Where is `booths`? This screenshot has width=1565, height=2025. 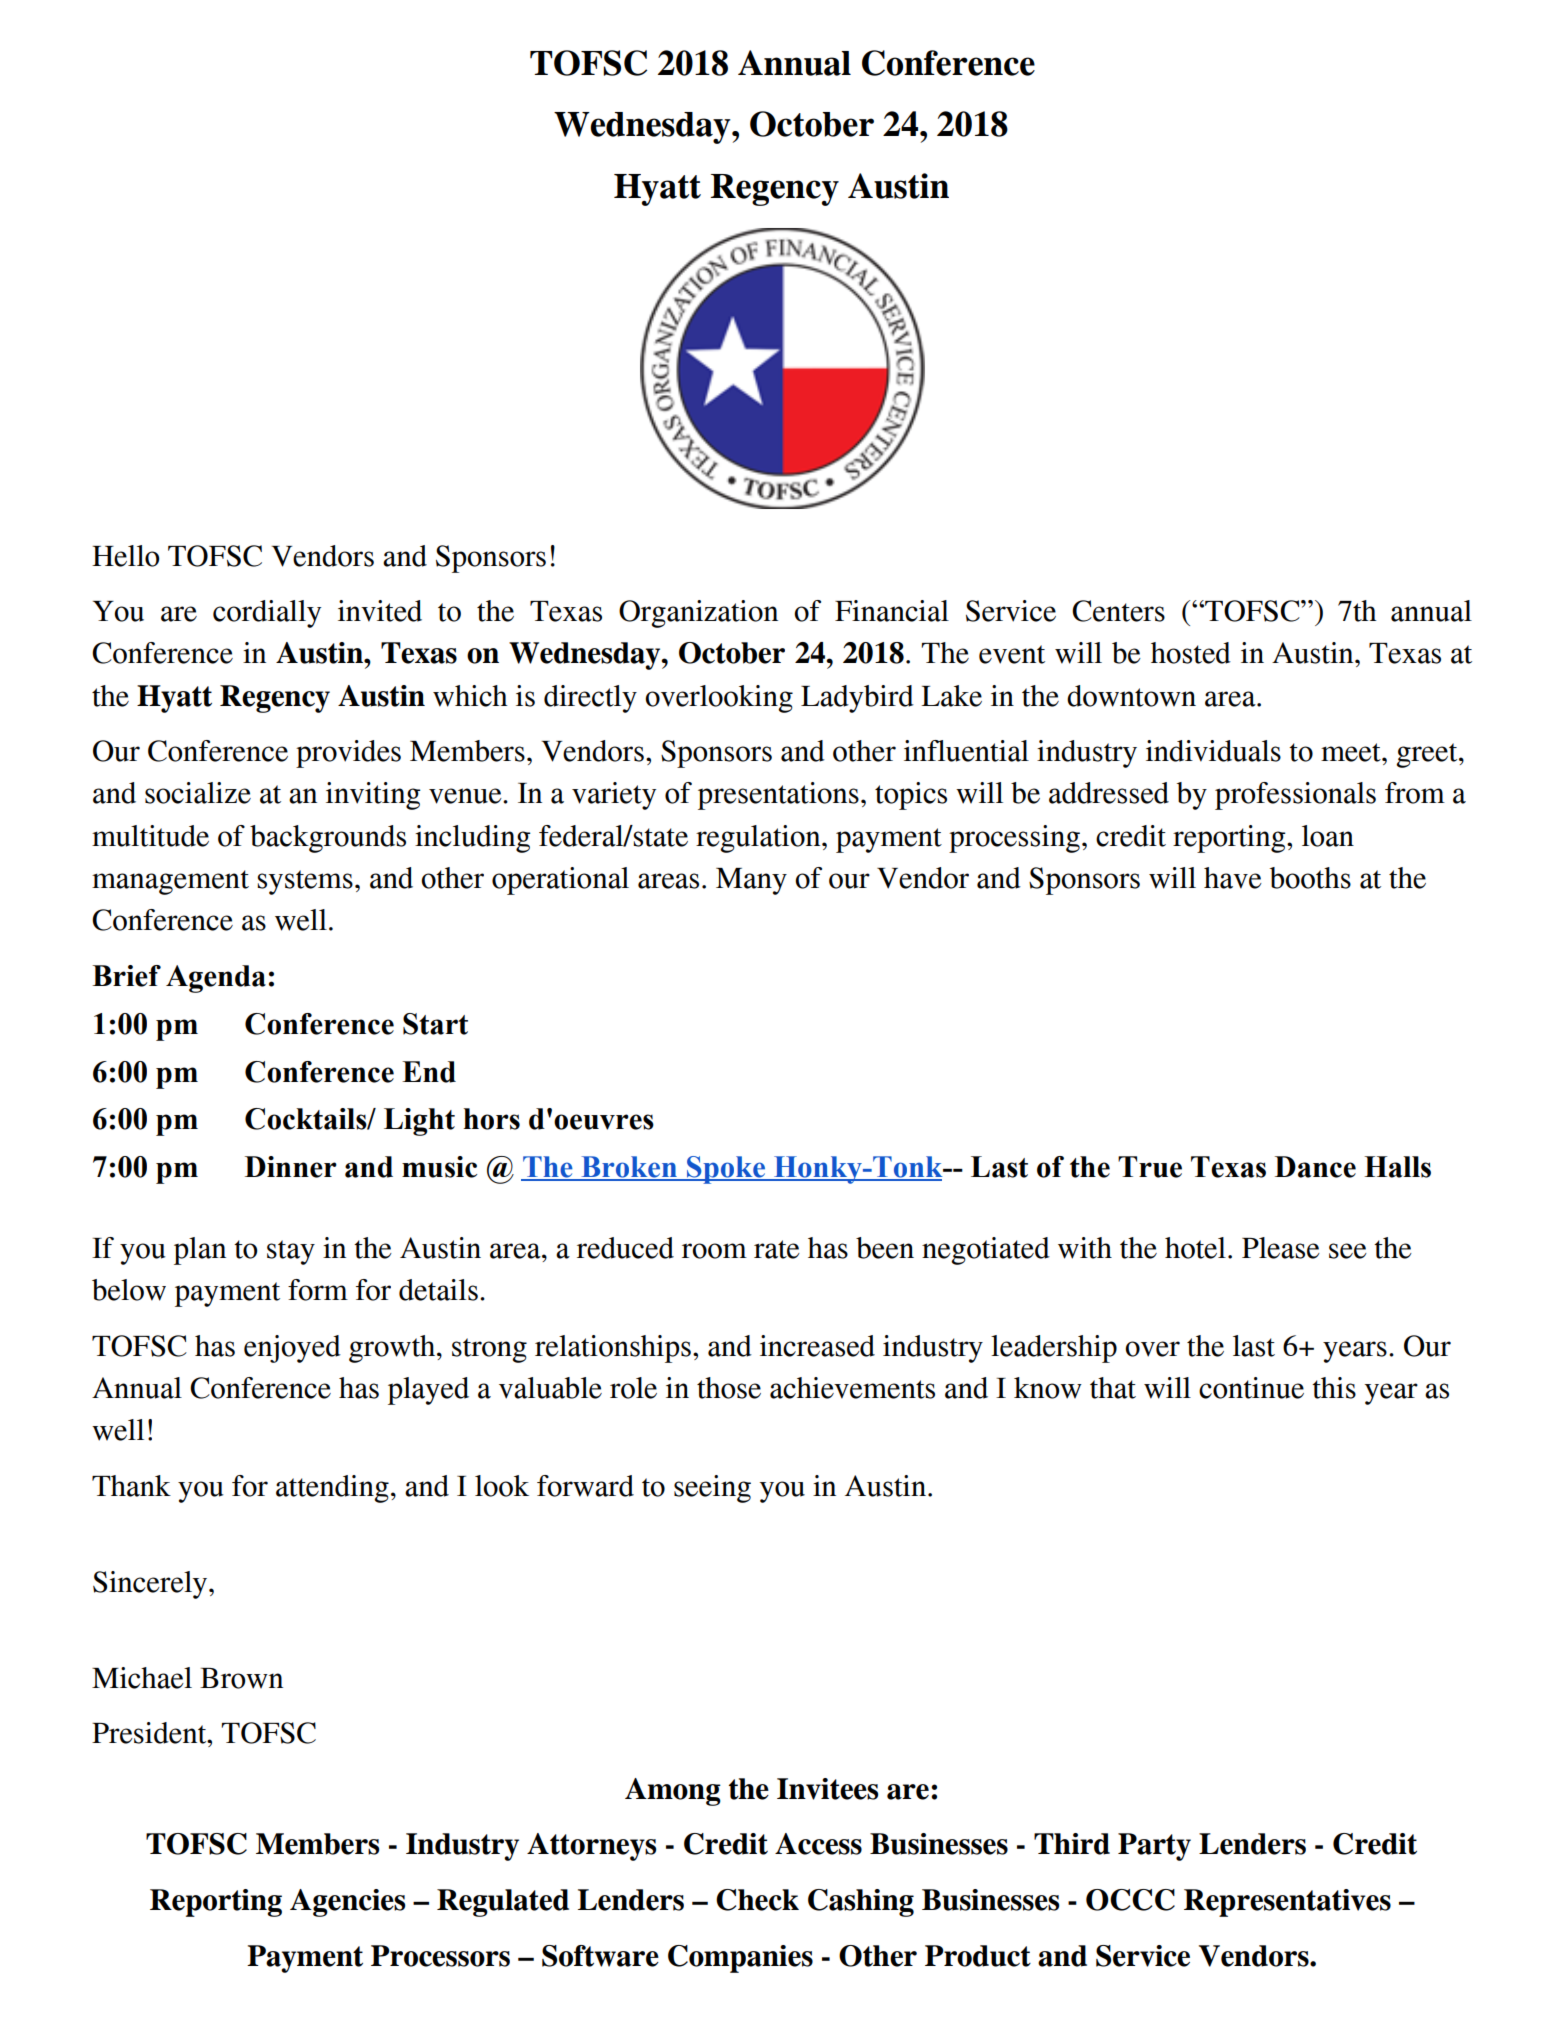 booths is located at coordinates (1310, 878).
